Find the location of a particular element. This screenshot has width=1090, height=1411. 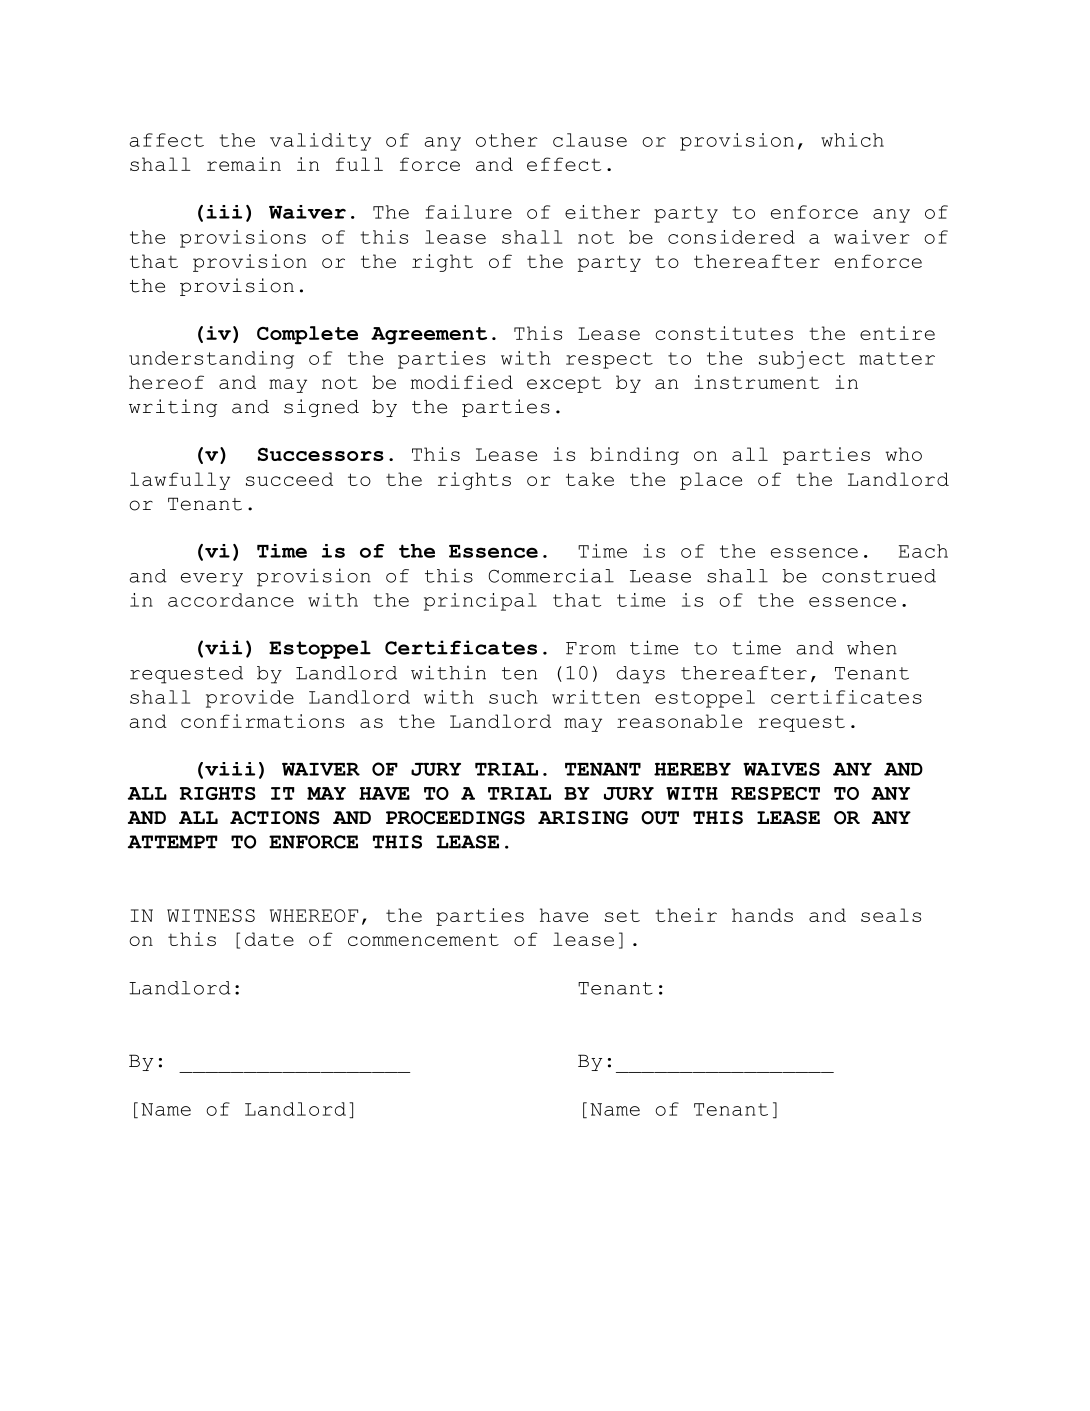

remain is located at coordinates (244, 164).
